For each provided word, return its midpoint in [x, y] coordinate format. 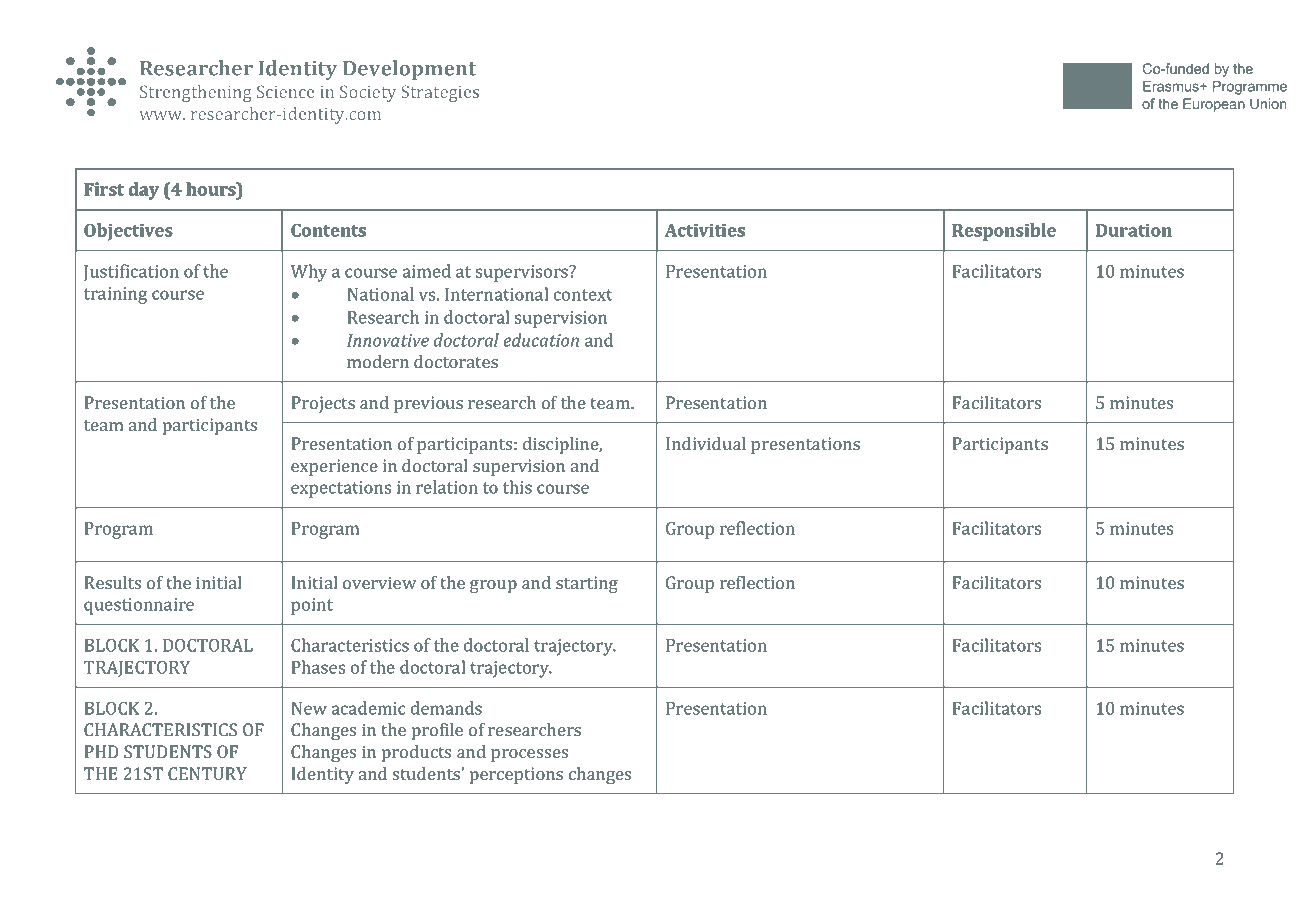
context [583, 295]
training [115, 295]
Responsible [1004, 232]
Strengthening [195, 93]
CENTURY [207, 773]
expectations [341, 489]
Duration [1134, 230]
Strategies [440, 93]
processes [529, 755]
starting [587, 584]
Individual [706, 443]
